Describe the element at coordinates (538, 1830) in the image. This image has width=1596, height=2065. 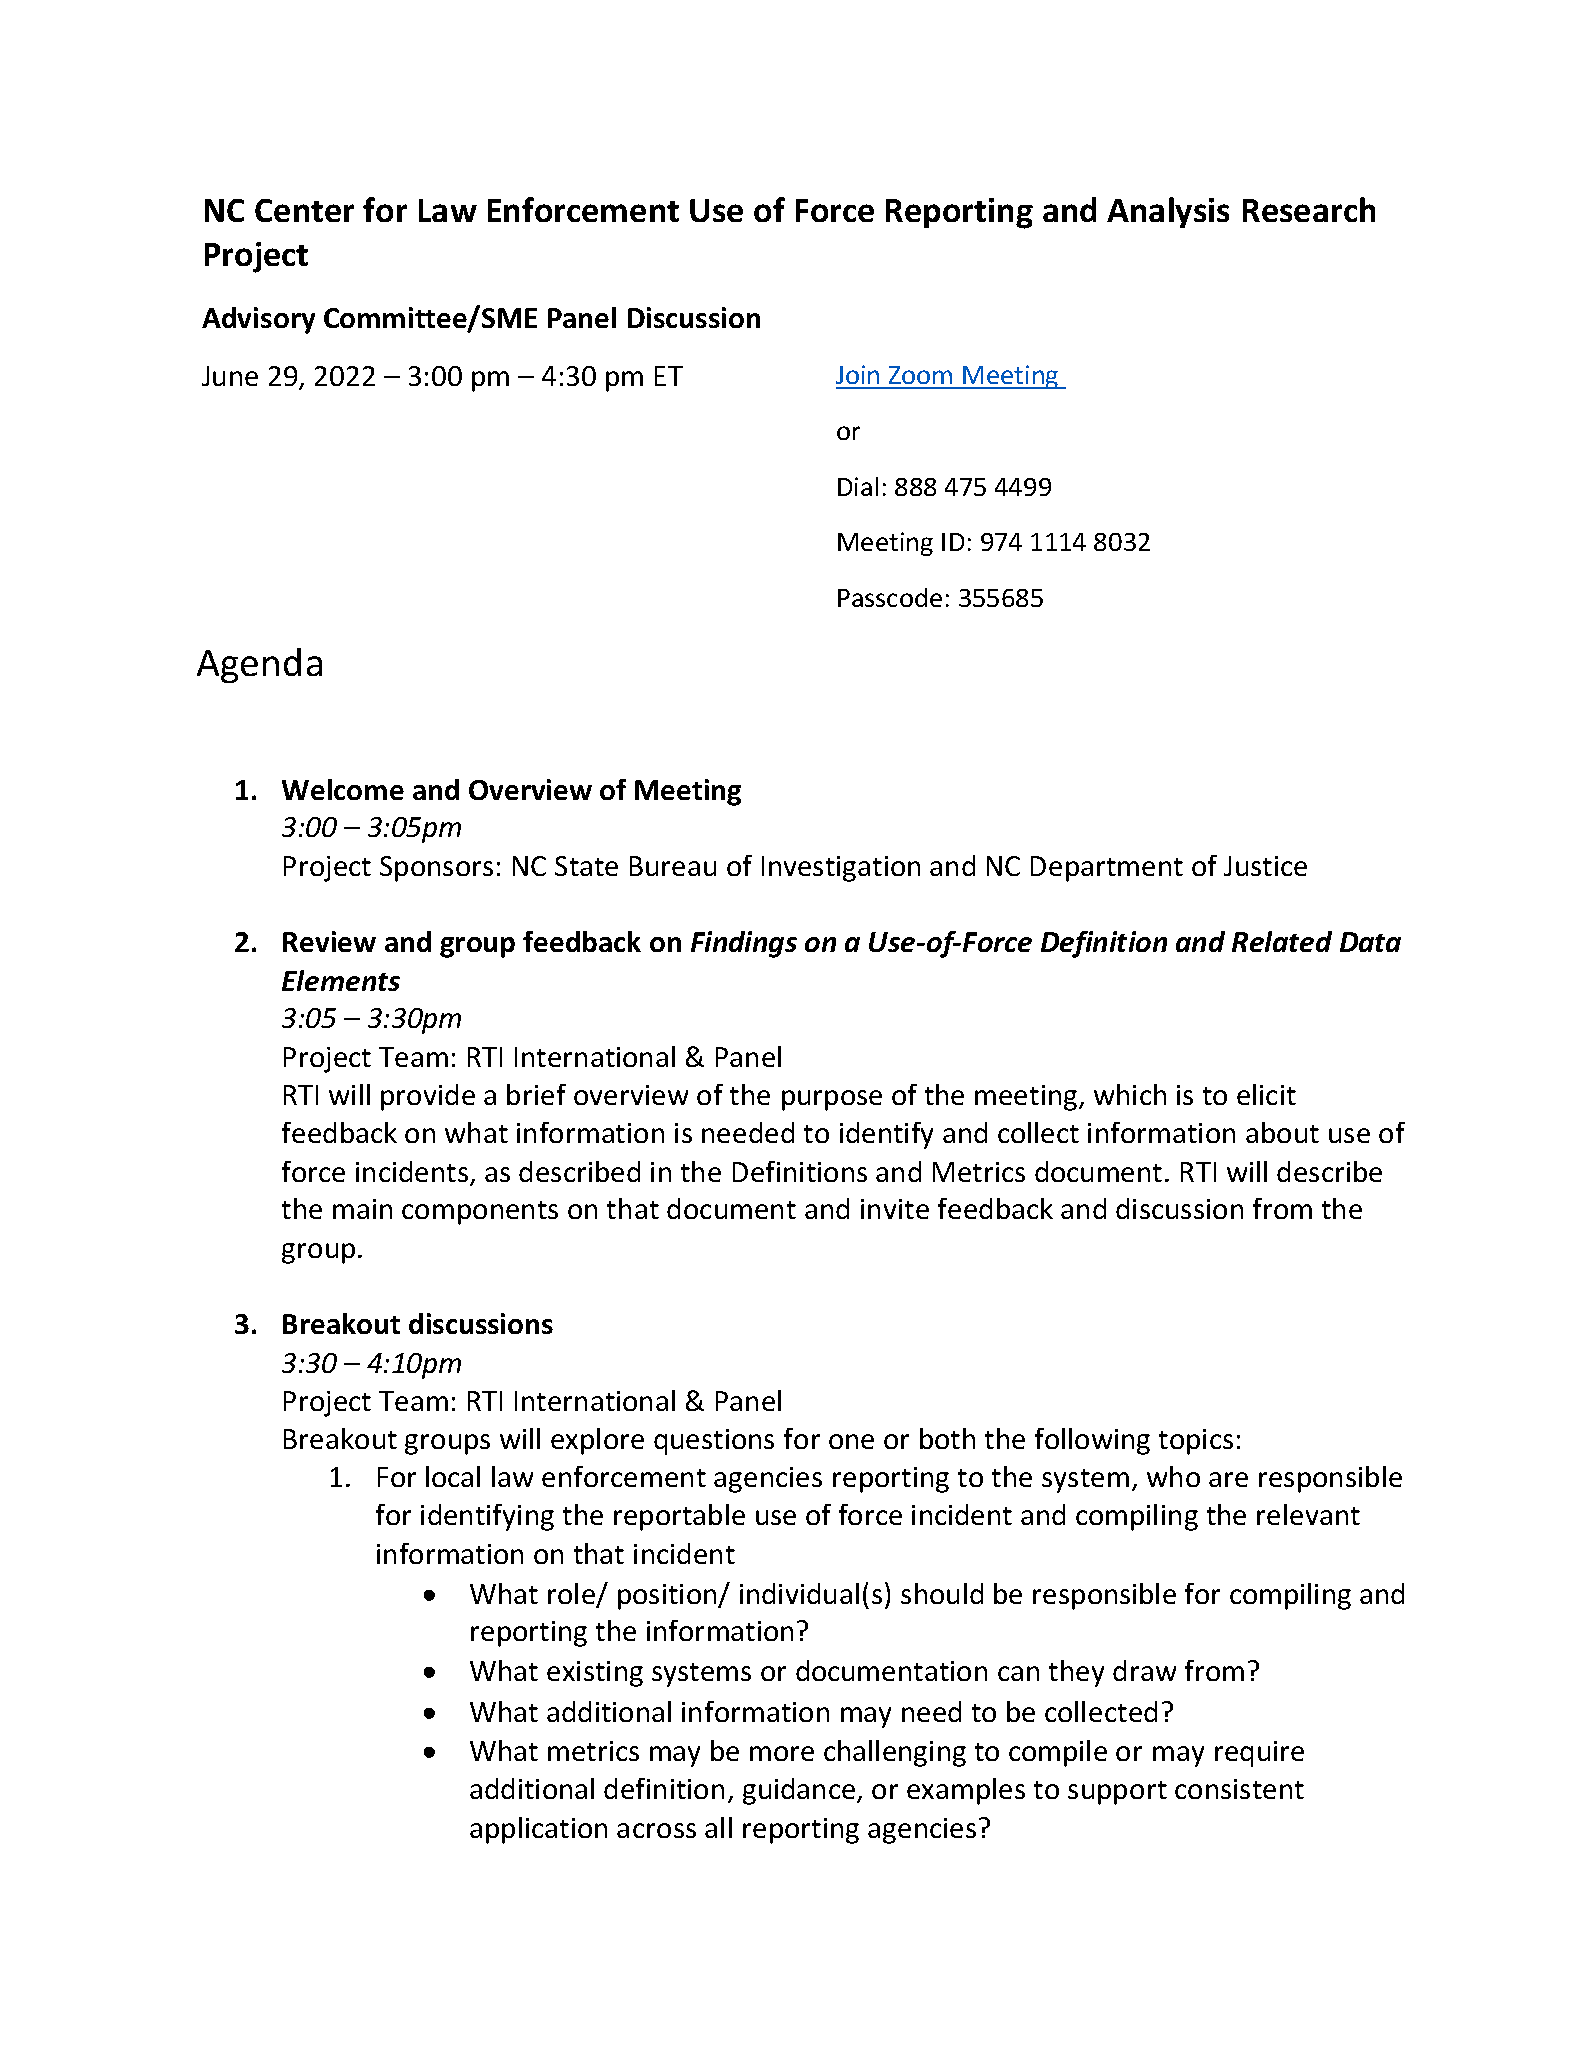
I see `application` at that location.
